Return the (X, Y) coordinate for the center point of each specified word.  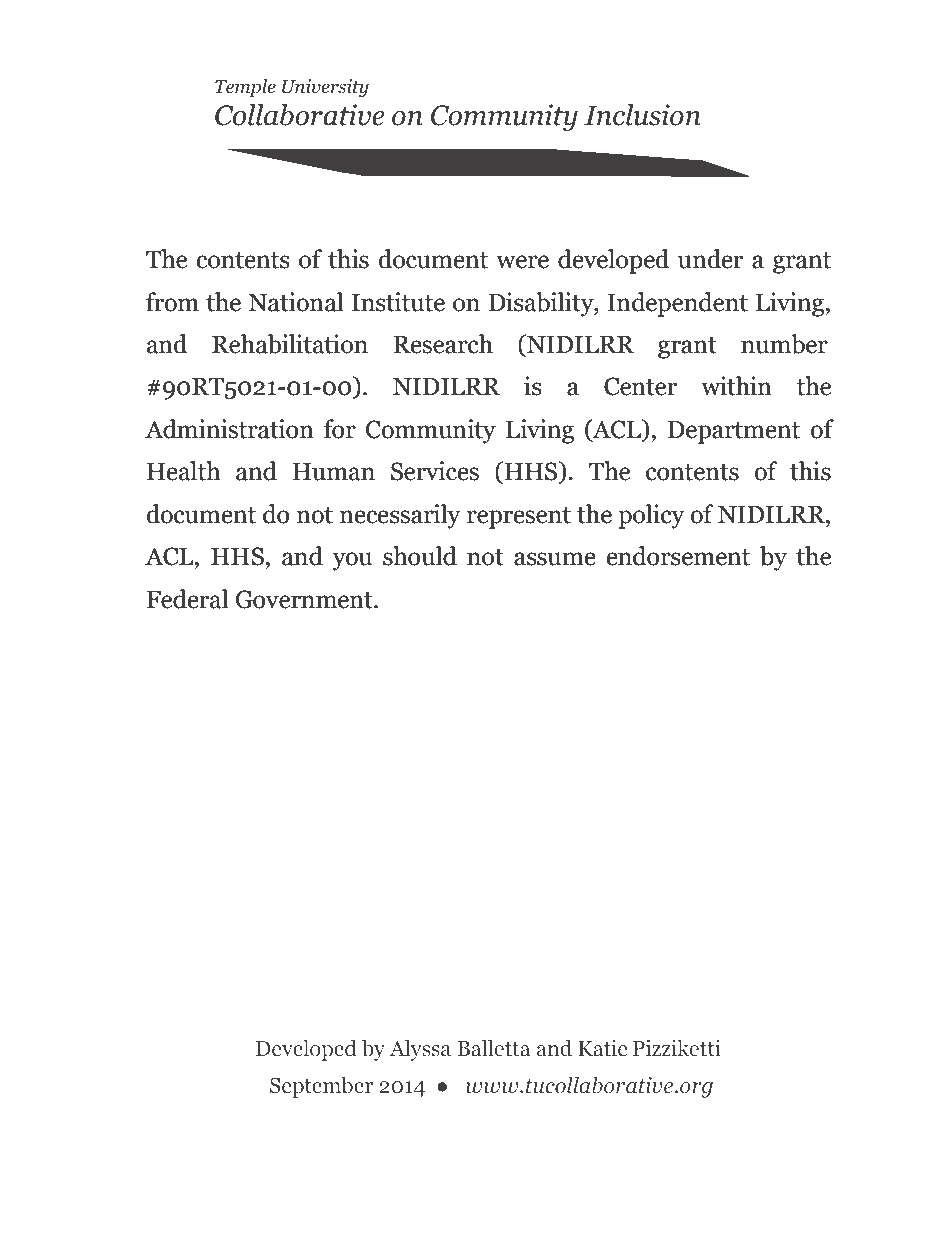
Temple (245, 88)
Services (435, 471)
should (420, 556)
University (325, 88)
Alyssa (420, 1050)
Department (733, 432)
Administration (229, 429)
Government (305, 599)
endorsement (678, 556)
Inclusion (642, 115)
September (321, 1087)
